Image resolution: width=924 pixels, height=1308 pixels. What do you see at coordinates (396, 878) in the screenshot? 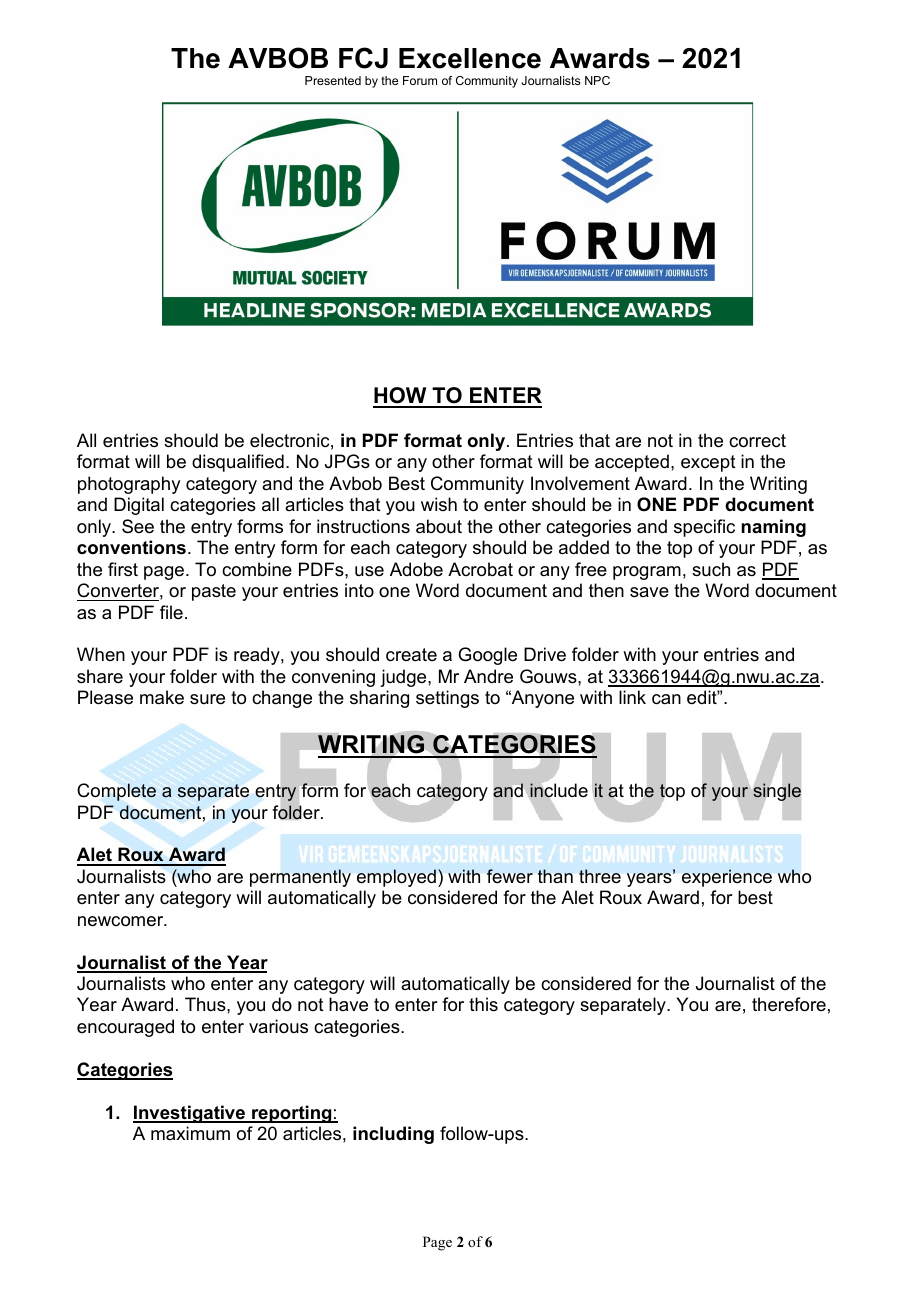
I see `employed` at bounding box center [396, 878].
